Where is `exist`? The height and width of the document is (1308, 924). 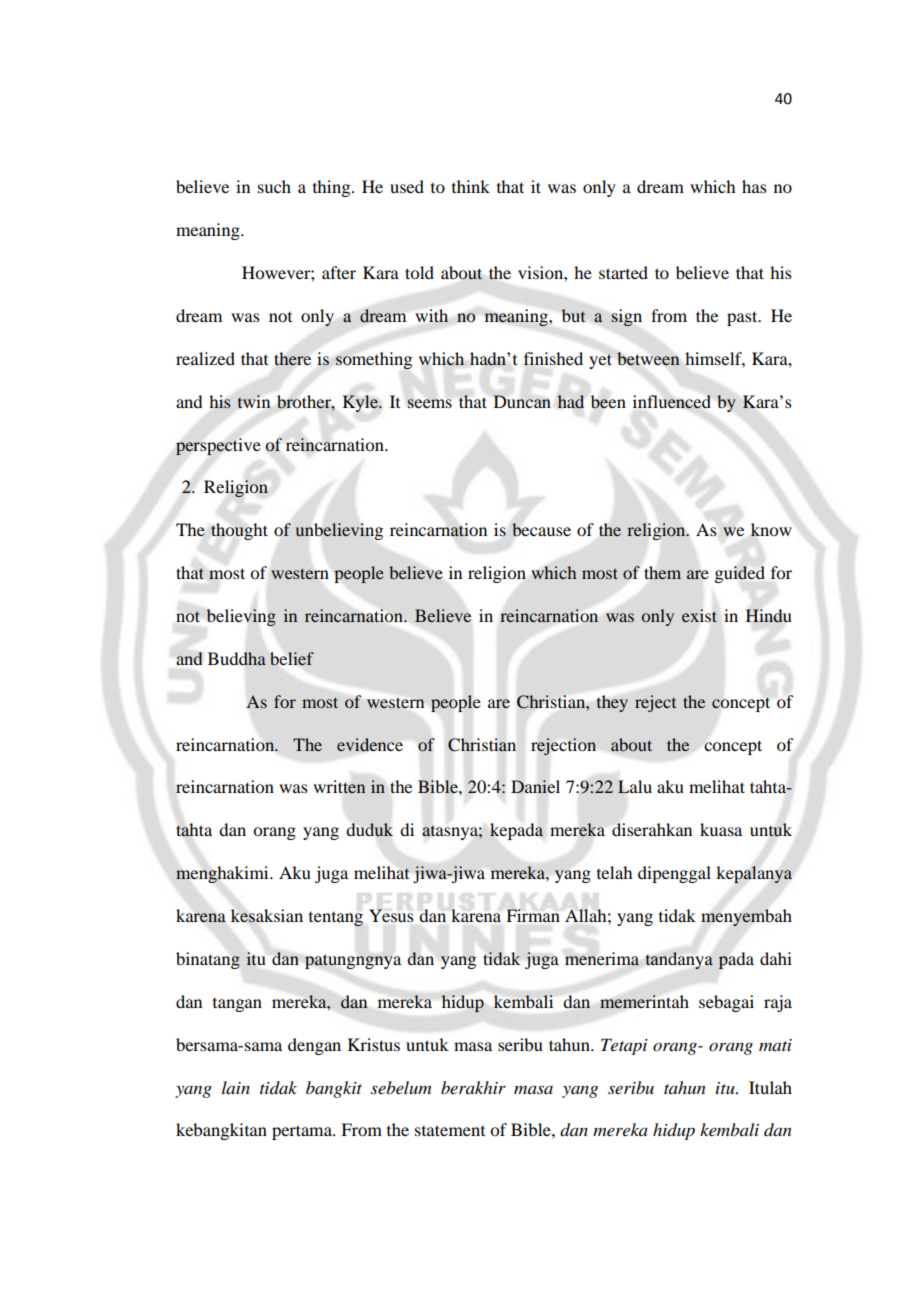
exist is located at coordinates (699, 615).
